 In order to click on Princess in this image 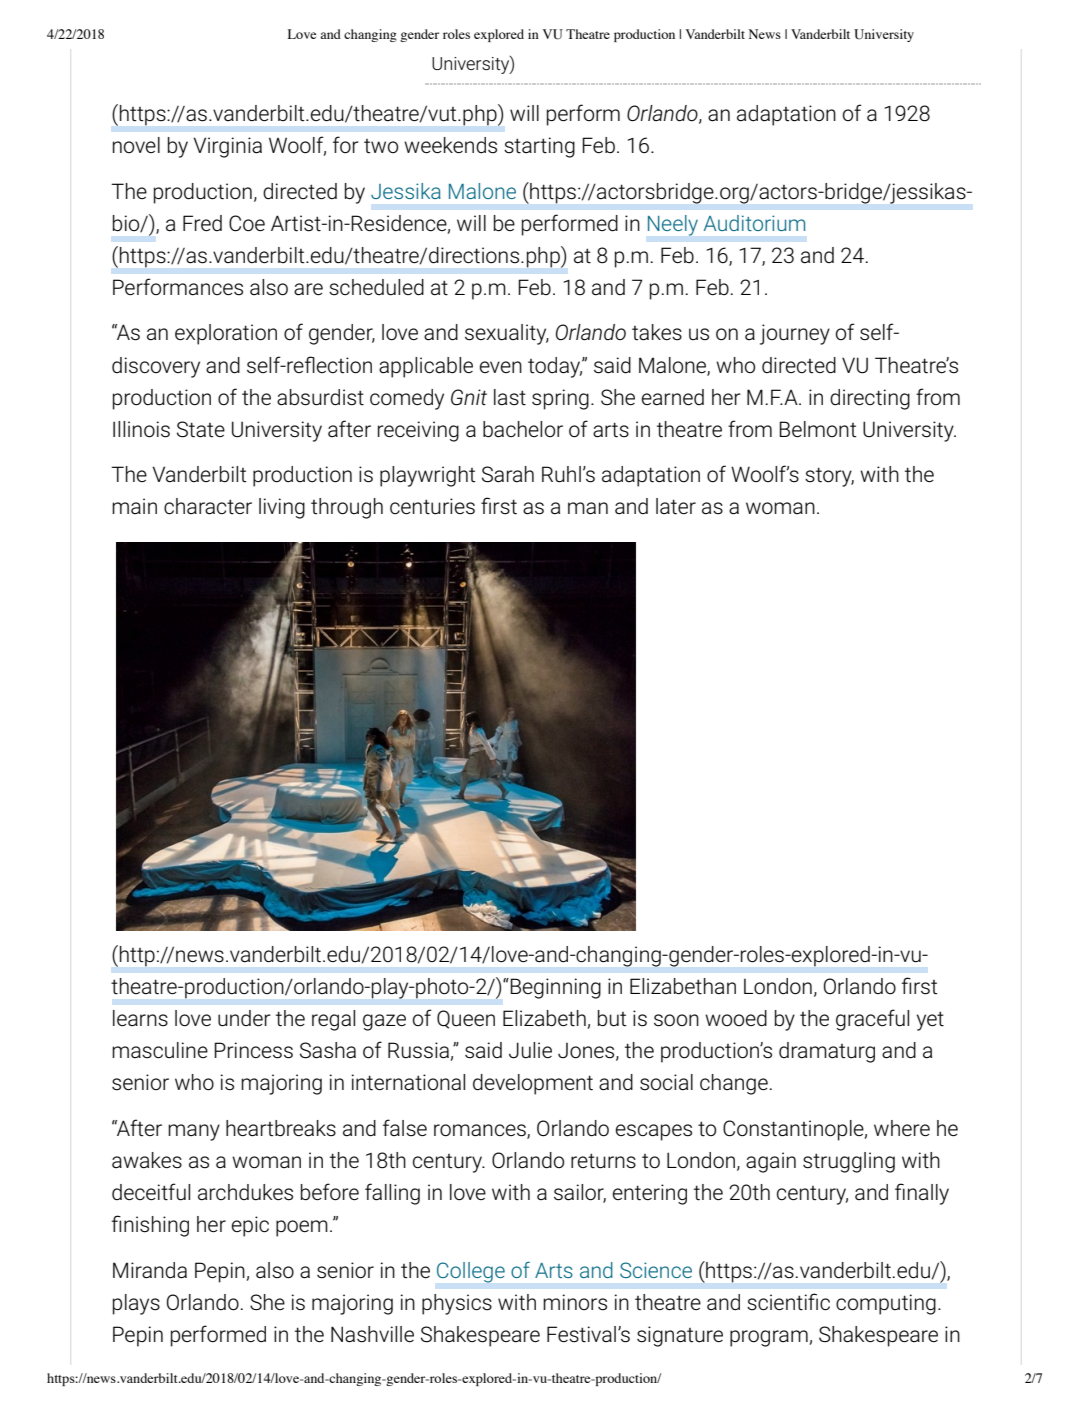, I will do `click(253, 1050)`.
